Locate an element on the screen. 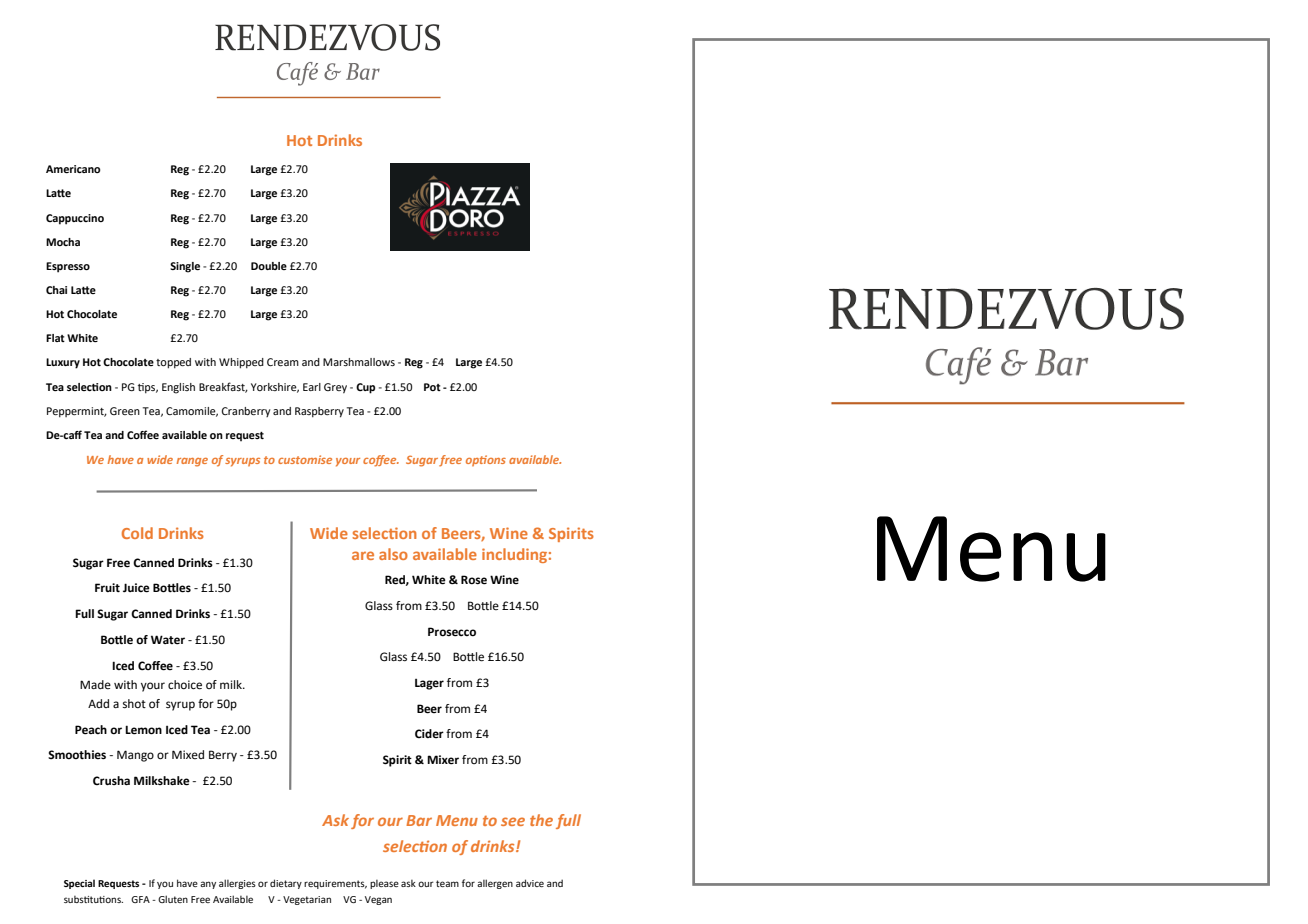  Cold is located at coordinates (137, 533).
